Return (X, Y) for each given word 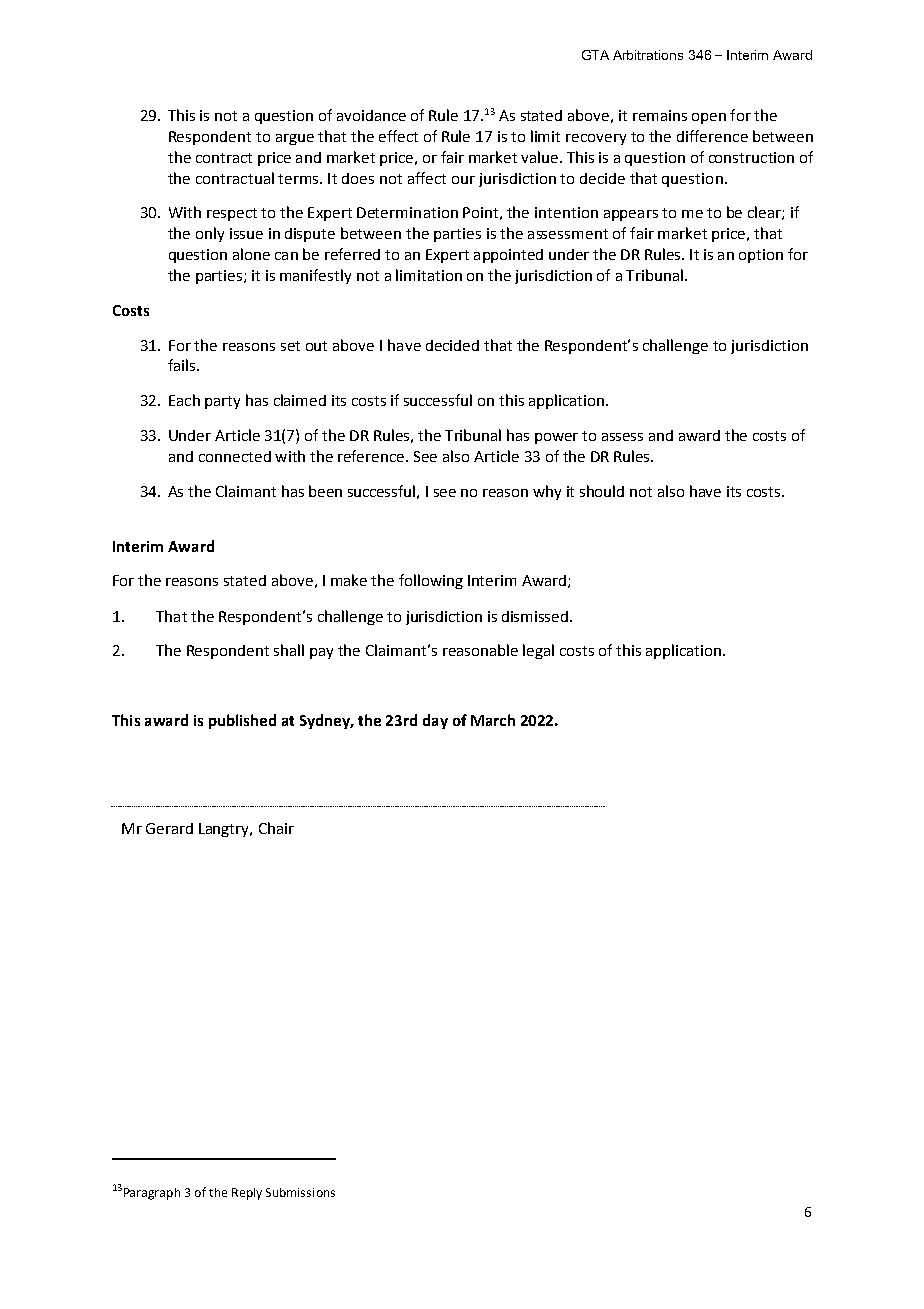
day (435, 721)
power (556, 438)
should (602, 491)
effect (398, 136)
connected (235, 456)
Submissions (300, 1192)
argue (295, 139)
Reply (247, 1194)
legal (538, 651)
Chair (276, 828)
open (709, 118)
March (493, 720)
